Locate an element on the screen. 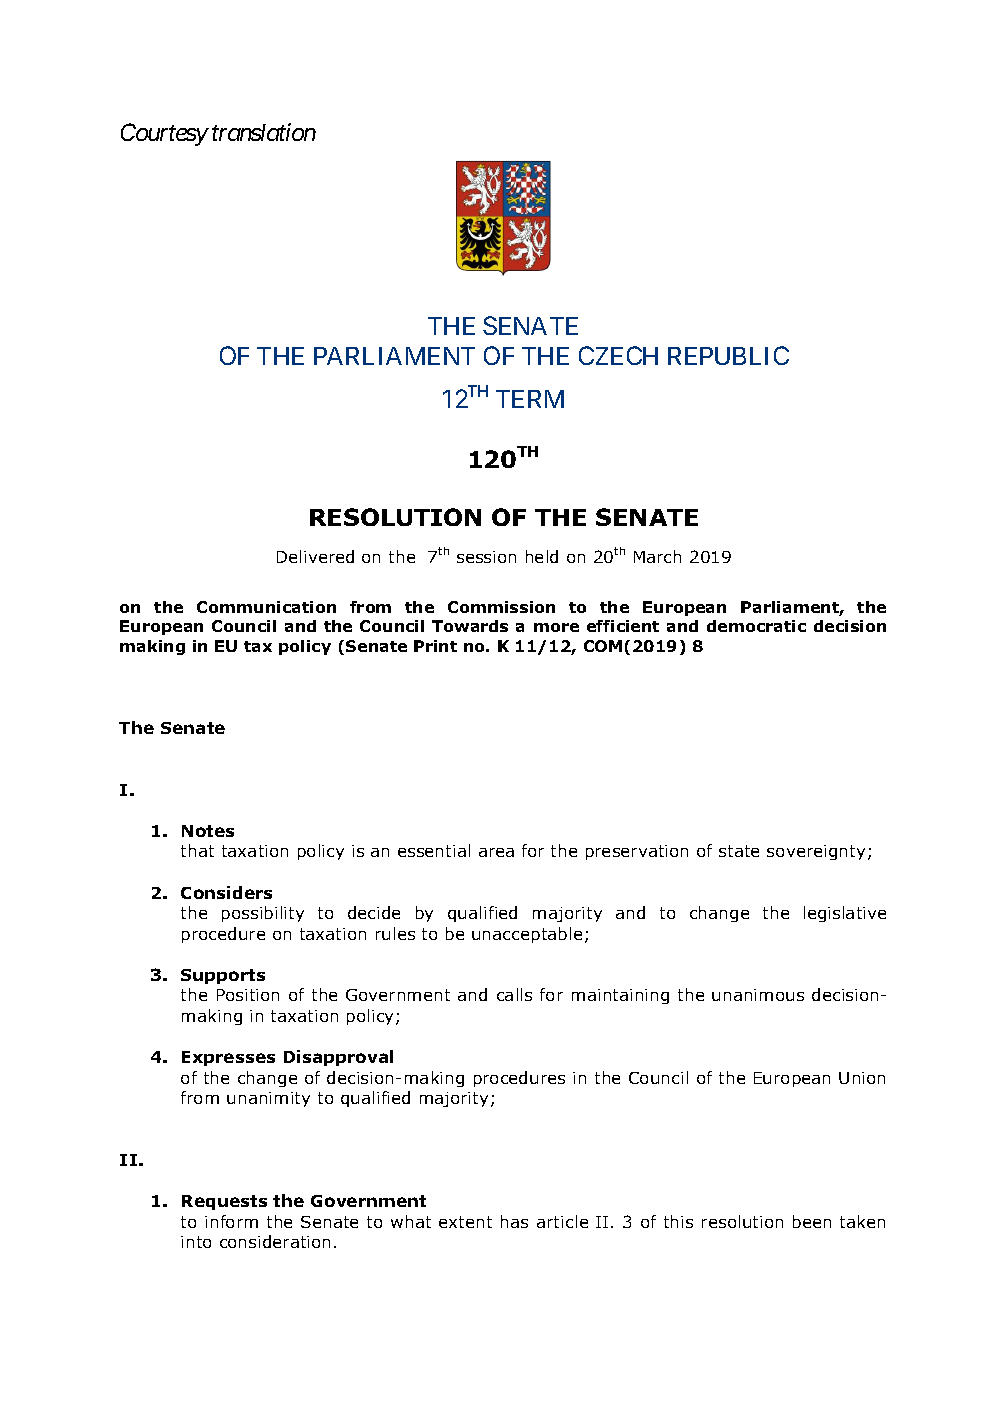 The width and height of the screenshot is (1008, 1425). translation is located at coordinates (264, 132).
